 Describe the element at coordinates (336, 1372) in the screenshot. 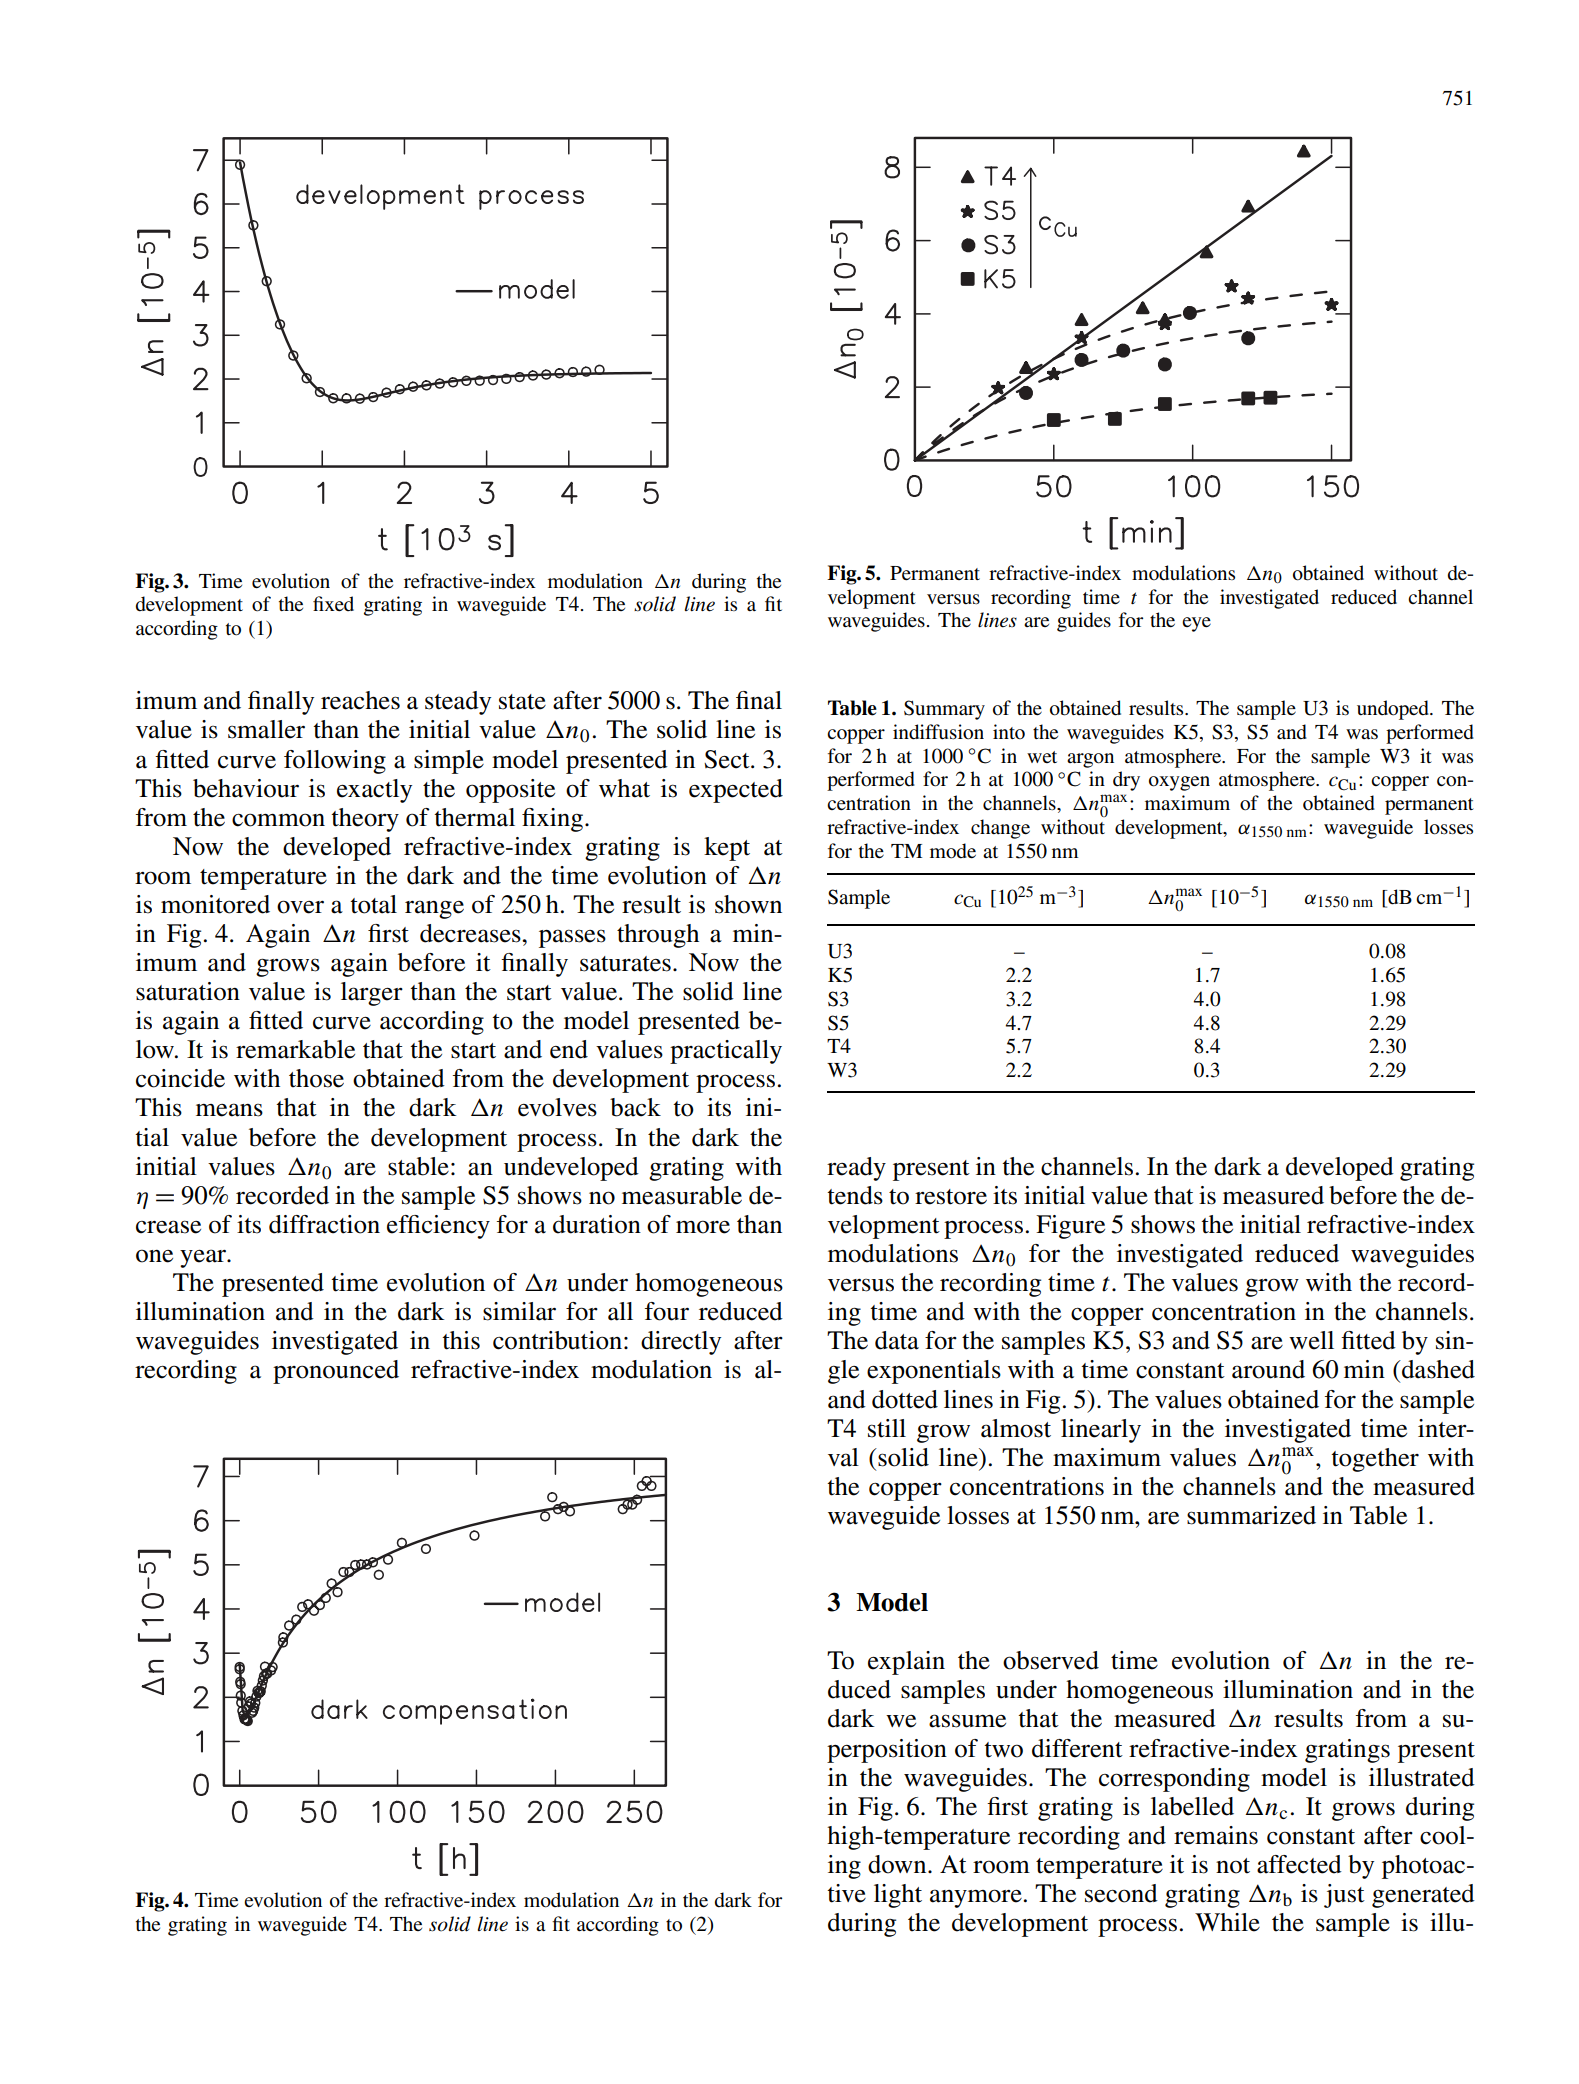

I see `pronounced` at that location.
